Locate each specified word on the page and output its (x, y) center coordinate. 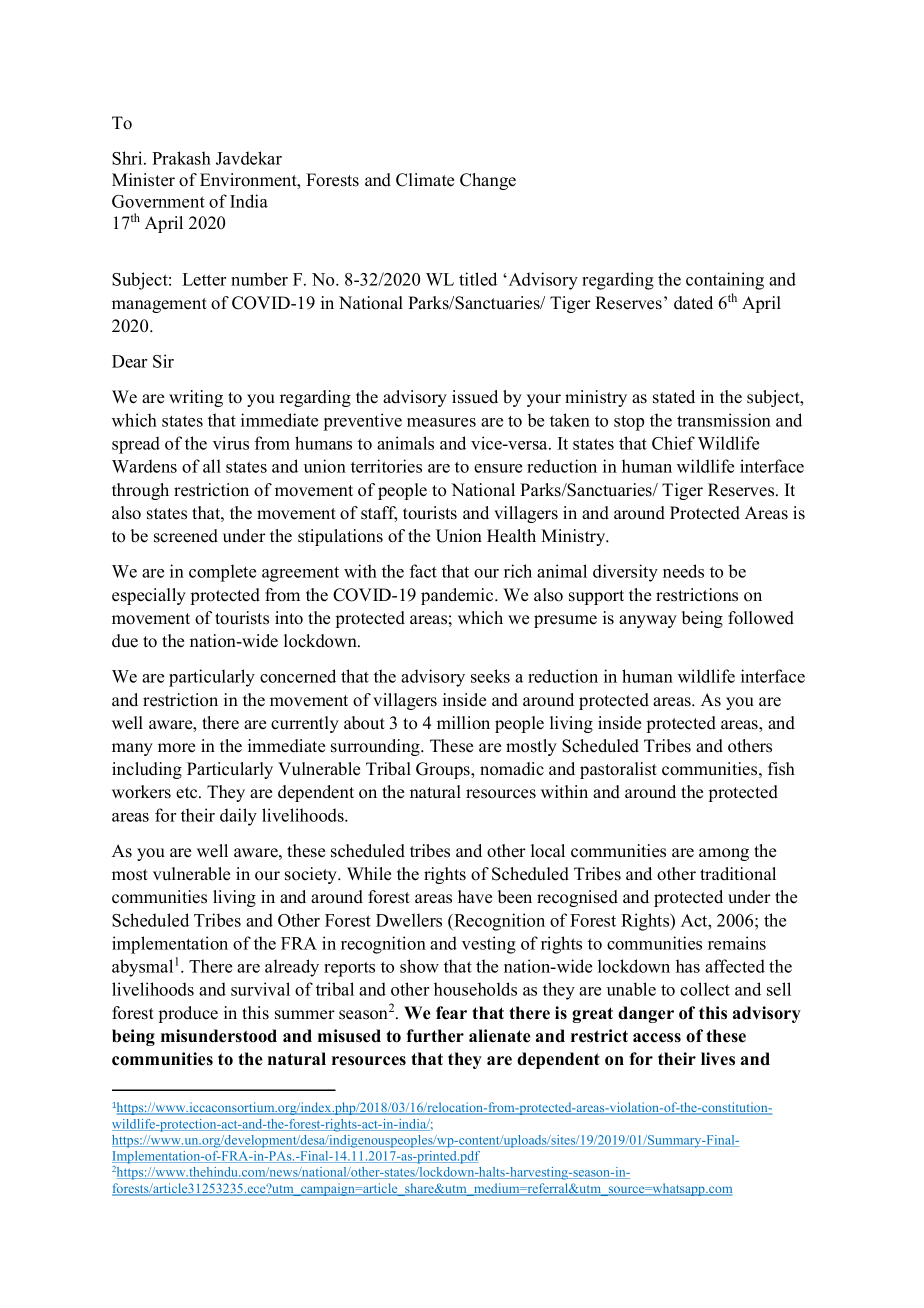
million (463, 723)
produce (188, 1014)
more (176, 748)
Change (488, 181)
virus (231, 443)
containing (725, 281)
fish (781, 769)
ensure (498, 468)
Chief (673, 443)
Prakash (181, 158)
